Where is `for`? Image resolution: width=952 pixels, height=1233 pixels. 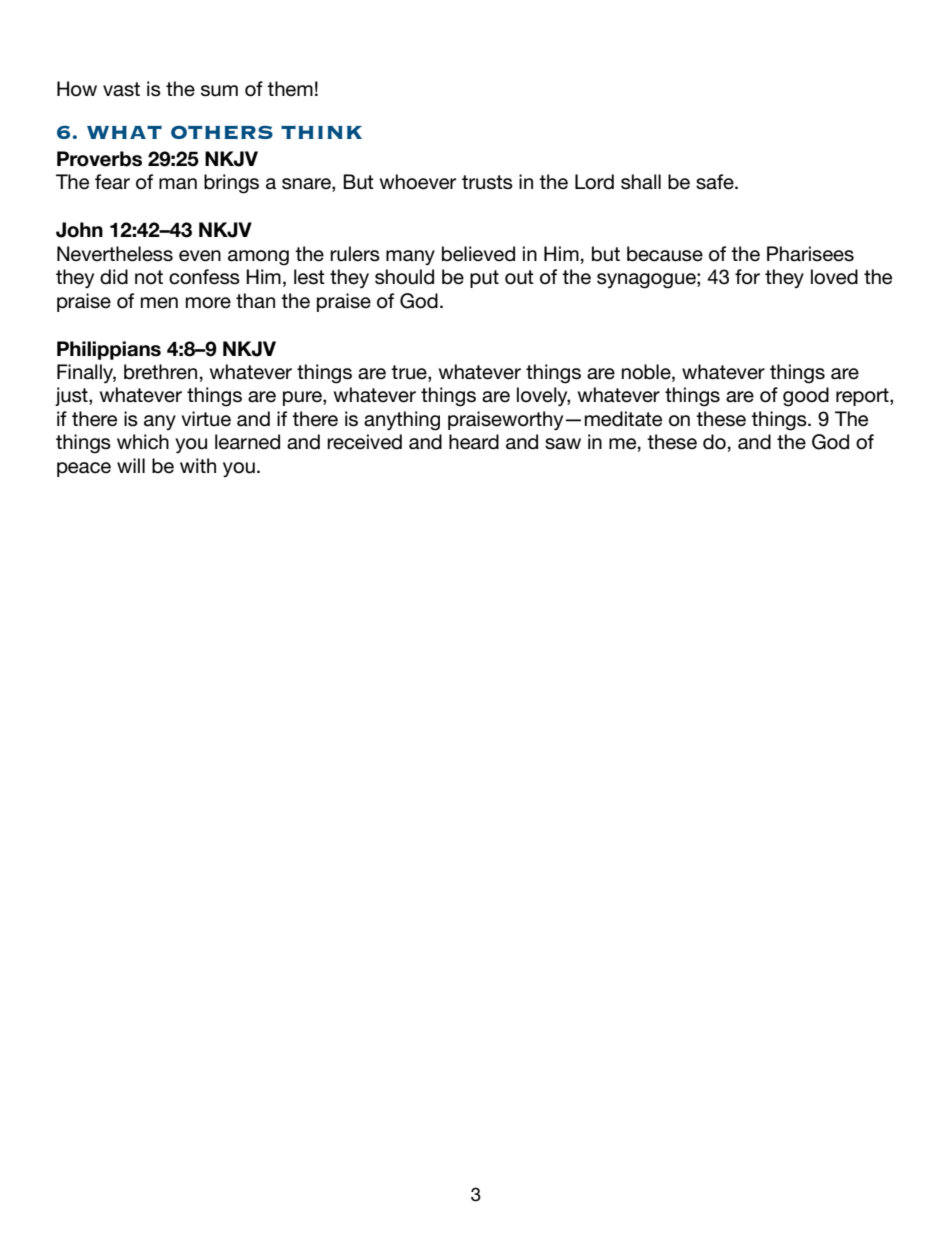 for is located at coordinates (747, 277).
